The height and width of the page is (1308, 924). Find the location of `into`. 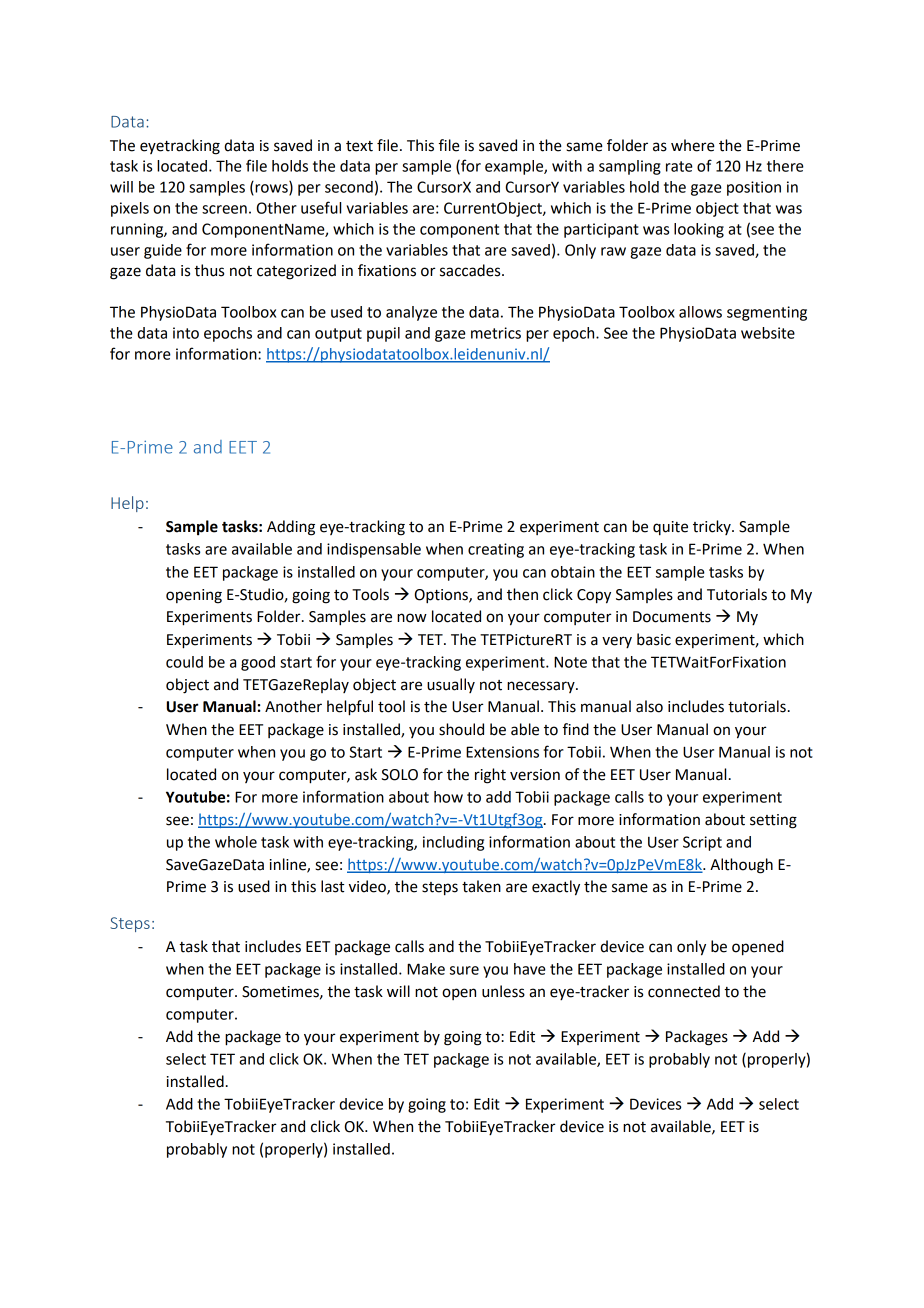

into is located at coordinates (186, 333).
